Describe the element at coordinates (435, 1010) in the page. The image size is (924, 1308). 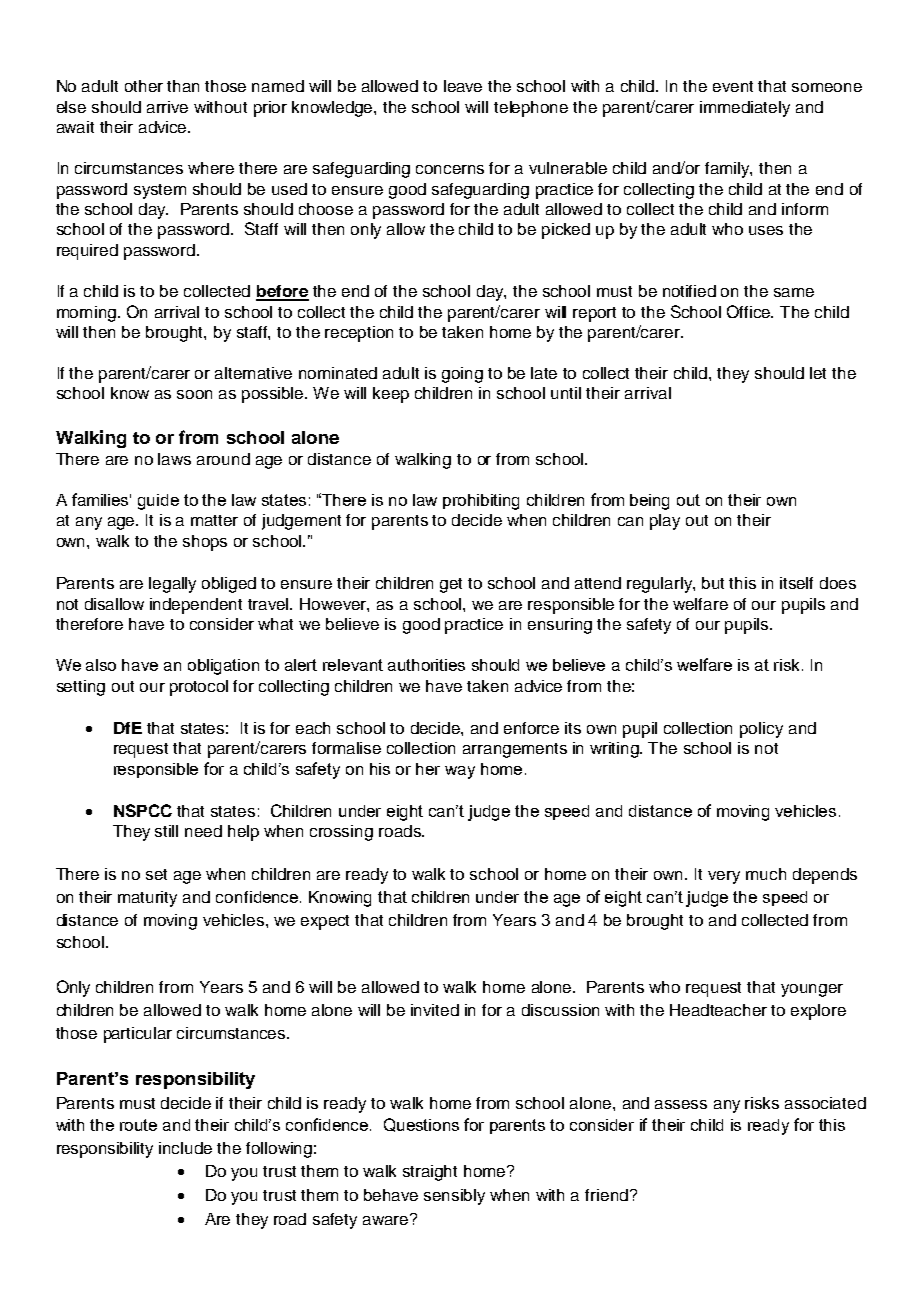
I see `invited` at that location.
